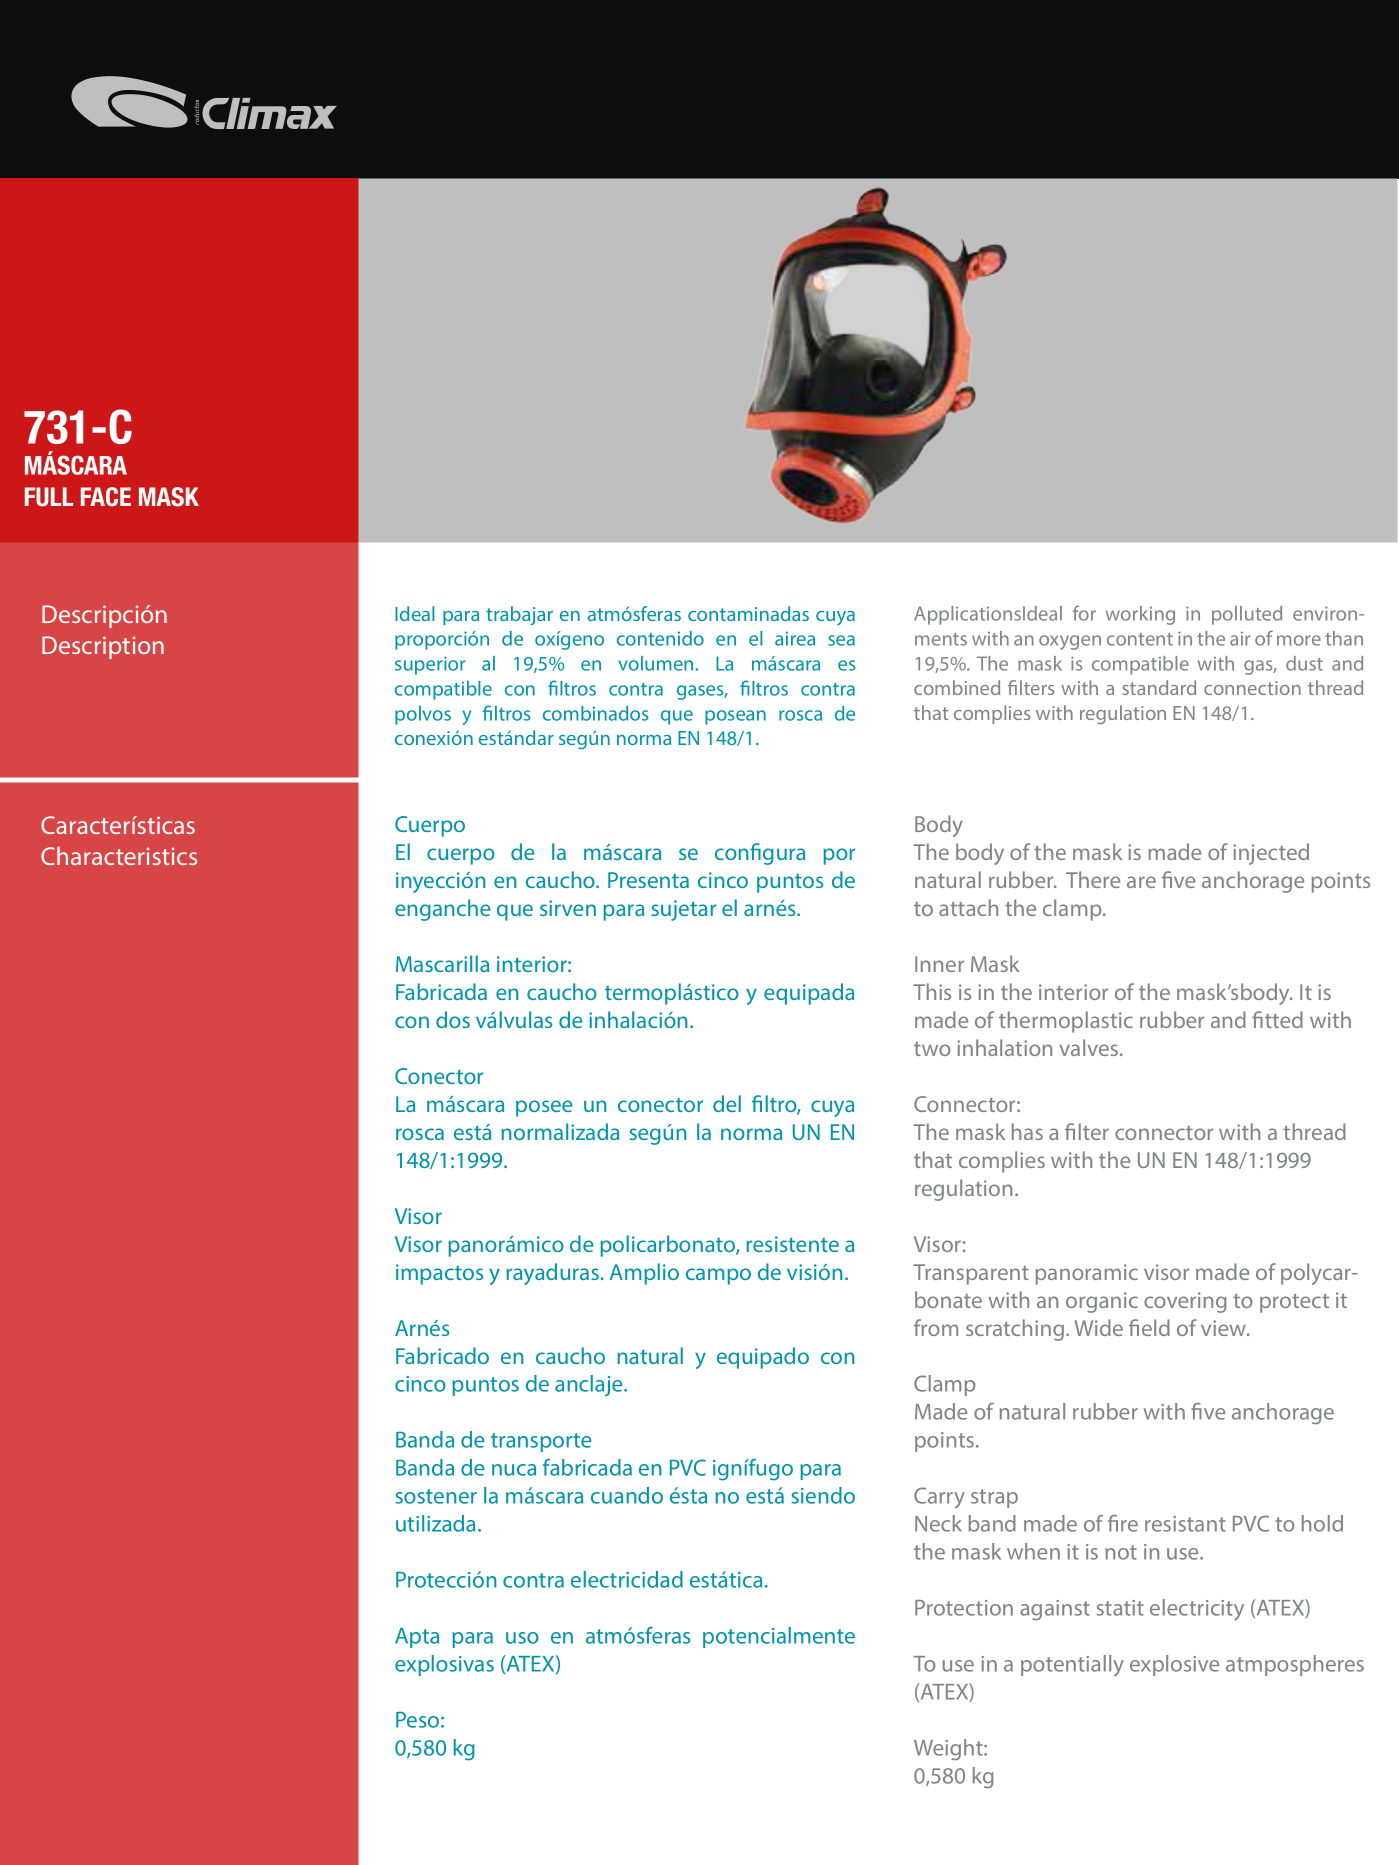 Image resolution: width=1399 pixels, height=1865 pixels. I want to click on uso, so click(522, 1638).
